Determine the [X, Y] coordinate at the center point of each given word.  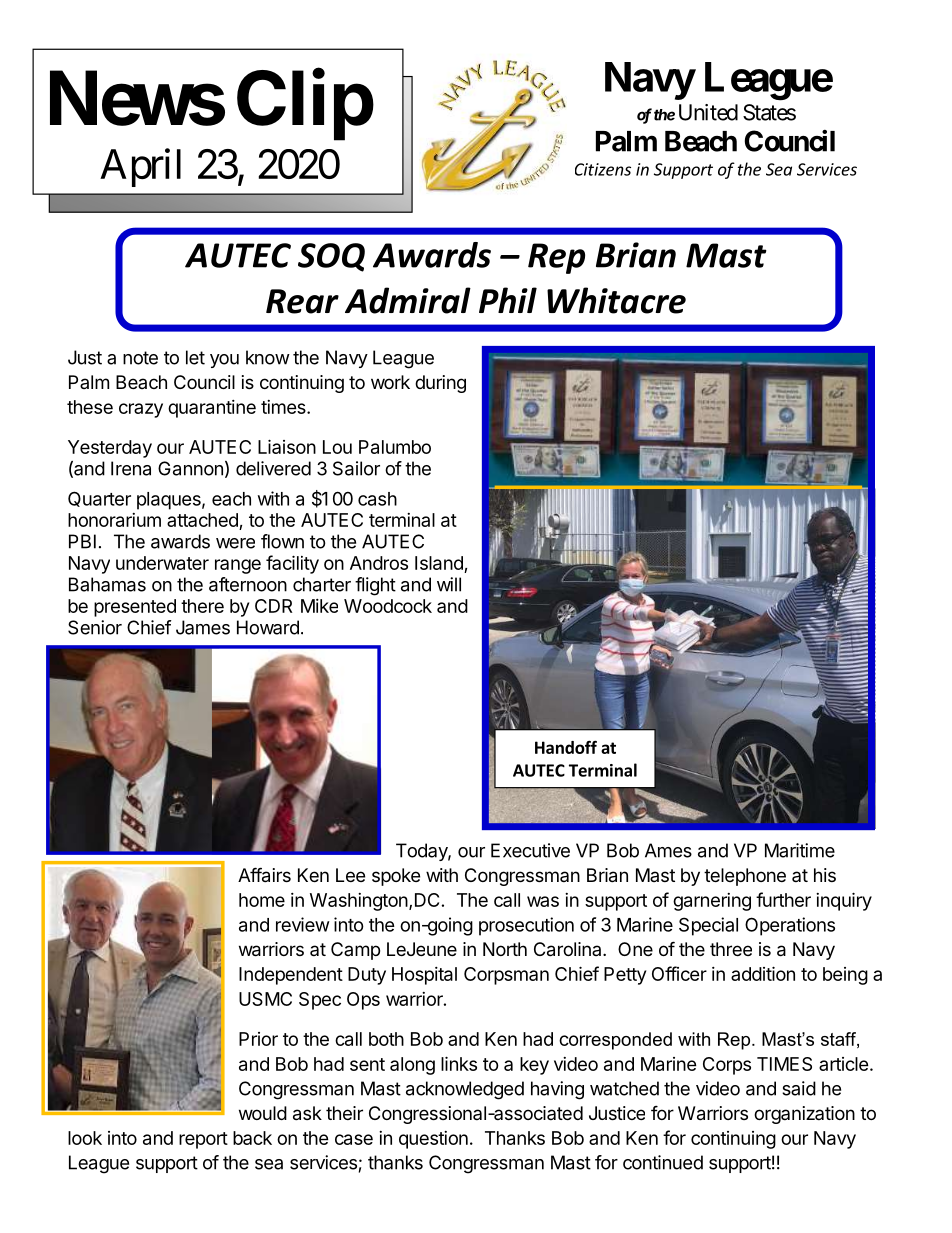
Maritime [800, 850]
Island [439, 563]
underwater [162, 563]
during [440, 384]
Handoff [566, 747]
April [140, 168]
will [449, 584]
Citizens [603, 169]
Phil [508, 300]
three [731, 949]
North [505, 949]
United [708, 112]
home [262, 900]
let [195, 357]
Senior [95, 627]
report [203, 1140]
